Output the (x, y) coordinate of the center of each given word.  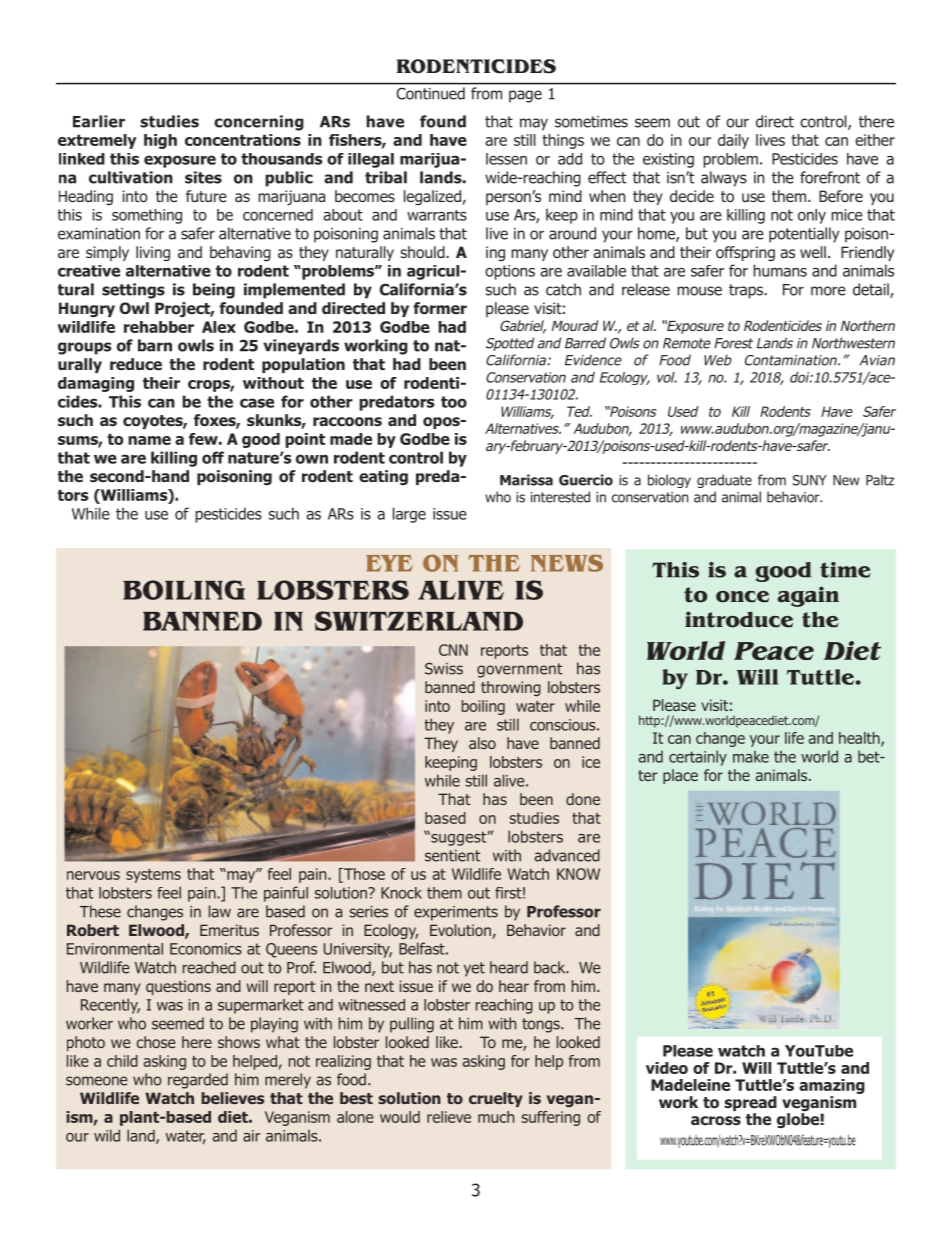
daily (733, 141)
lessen (506, 159)
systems (153, 876)
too (454, 402)
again (808, 596)
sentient (452, 856)
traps (747, 291)
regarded (198, 1081)
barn (155, 345)
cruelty (496, 1099)
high (160, 141)
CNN (453, 650)
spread (750, 1103)
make (751, 757)
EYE (389, 563)
